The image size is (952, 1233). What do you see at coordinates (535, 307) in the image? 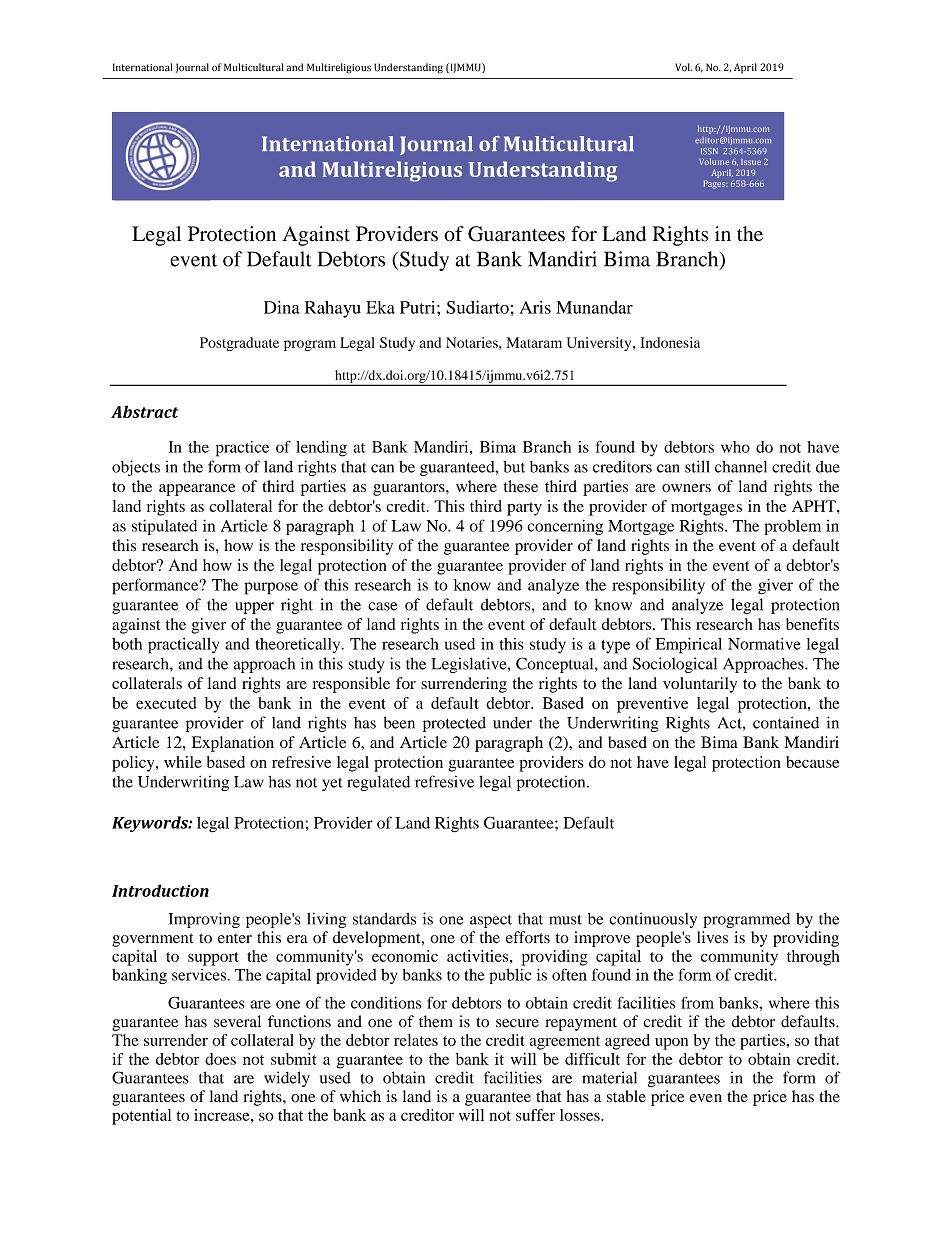
I see `Aris` at bounding box center [535, 307].
